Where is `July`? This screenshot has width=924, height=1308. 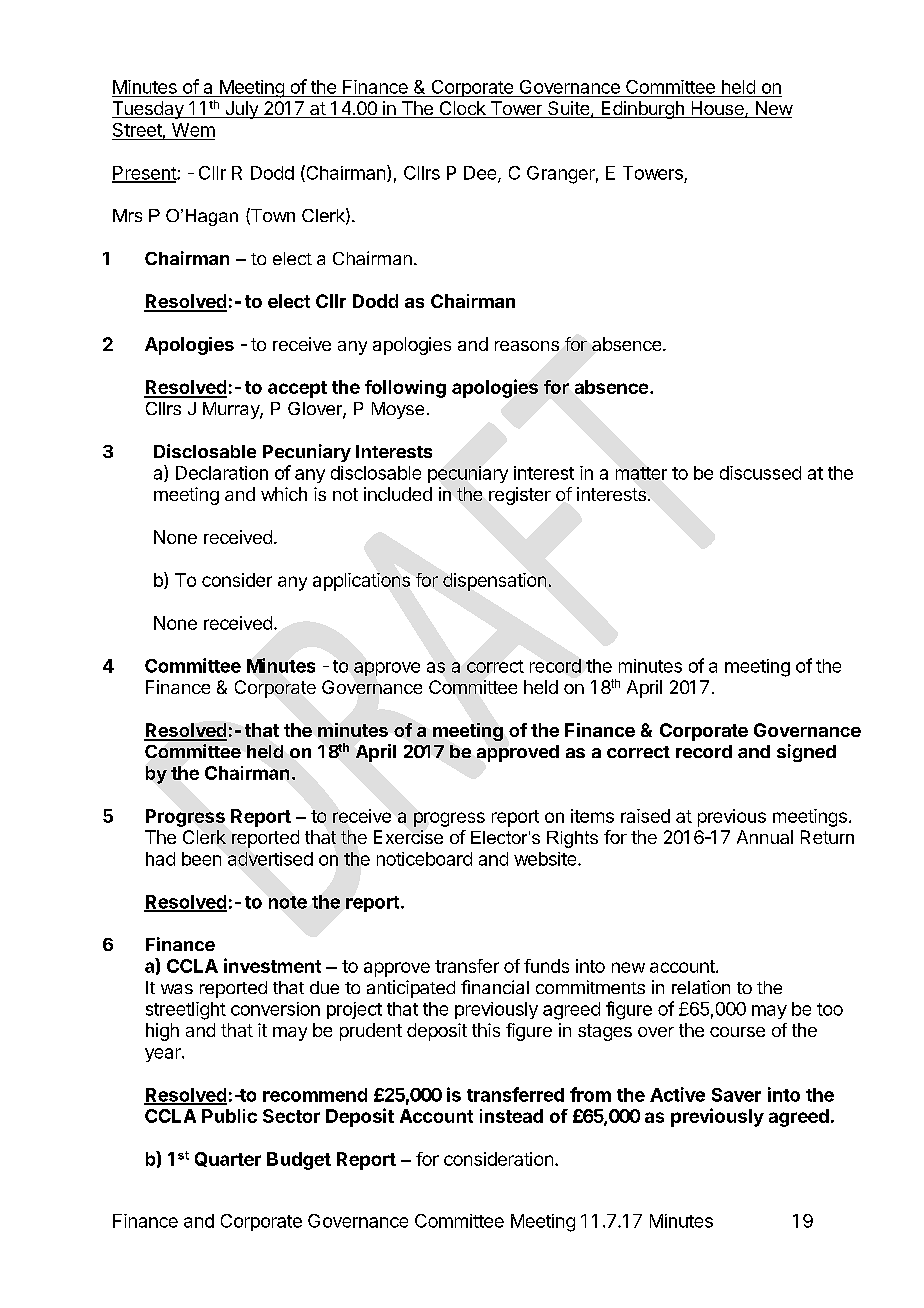 July is located at coordinates (241, 110).
